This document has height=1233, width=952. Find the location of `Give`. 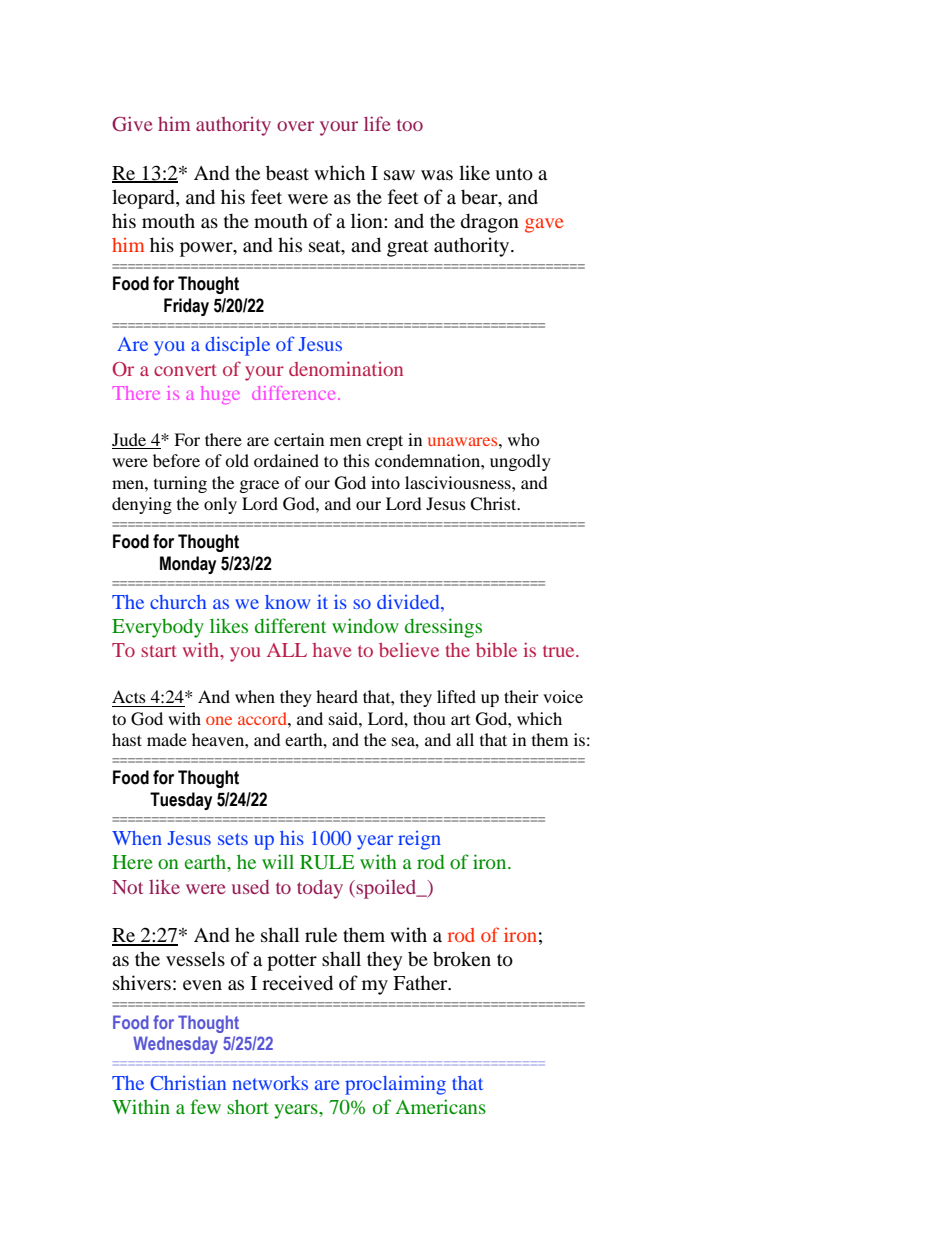

Give is located at coordinates (132, 124).
